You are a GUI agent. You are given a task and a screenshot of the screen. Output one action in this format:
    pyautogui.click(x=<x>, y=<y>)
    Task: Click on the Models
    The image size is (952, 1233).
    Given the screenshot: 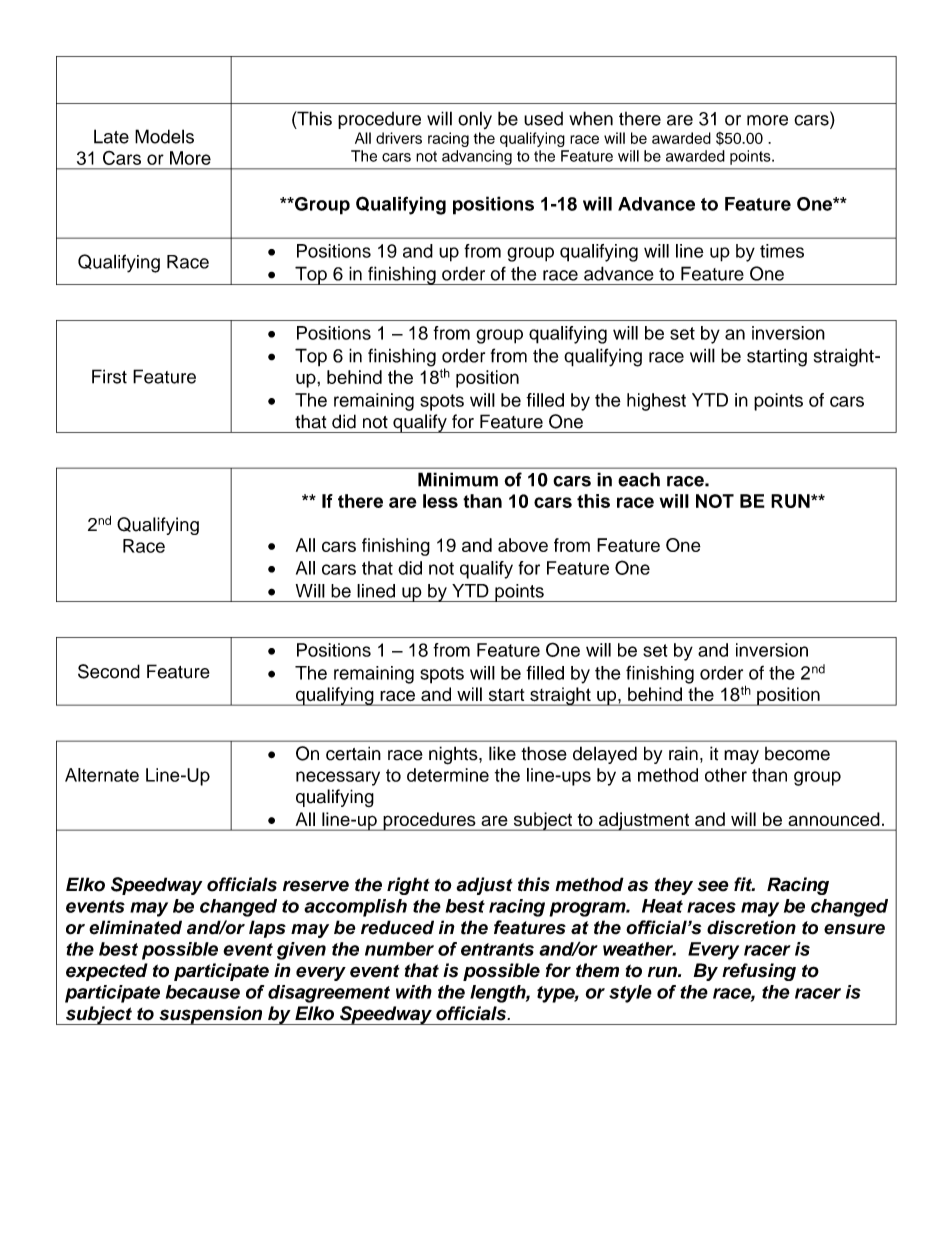 What is the action you would take?
    pyautogui.click(x=164, y=136)
